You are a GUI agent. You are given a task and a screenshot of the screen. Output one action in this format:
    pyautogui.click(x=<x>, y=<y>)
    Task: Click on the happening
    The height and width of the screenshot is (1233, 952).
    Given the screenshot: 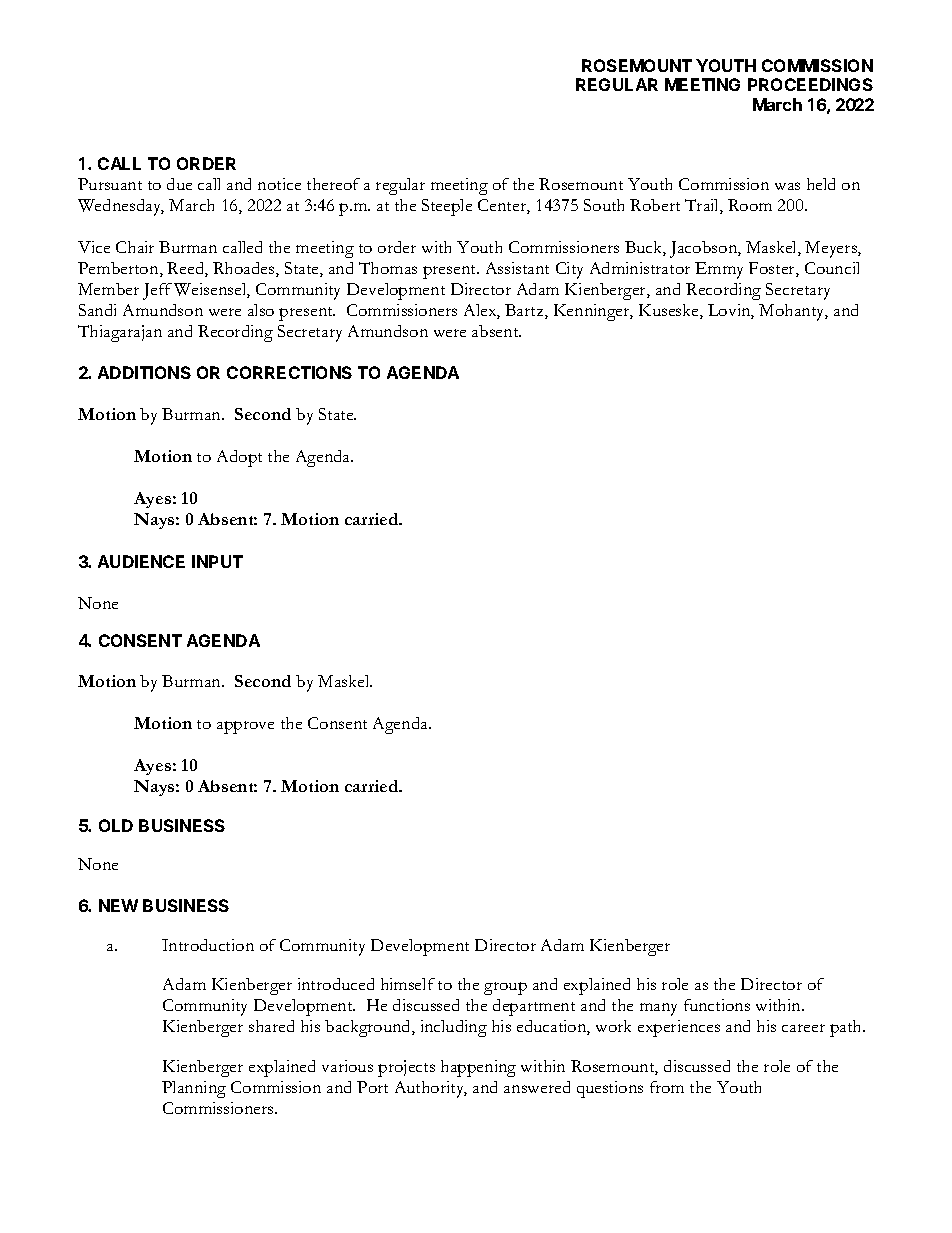 What is the action you would take?
    pyautogui.click(x=478, y=1068)
